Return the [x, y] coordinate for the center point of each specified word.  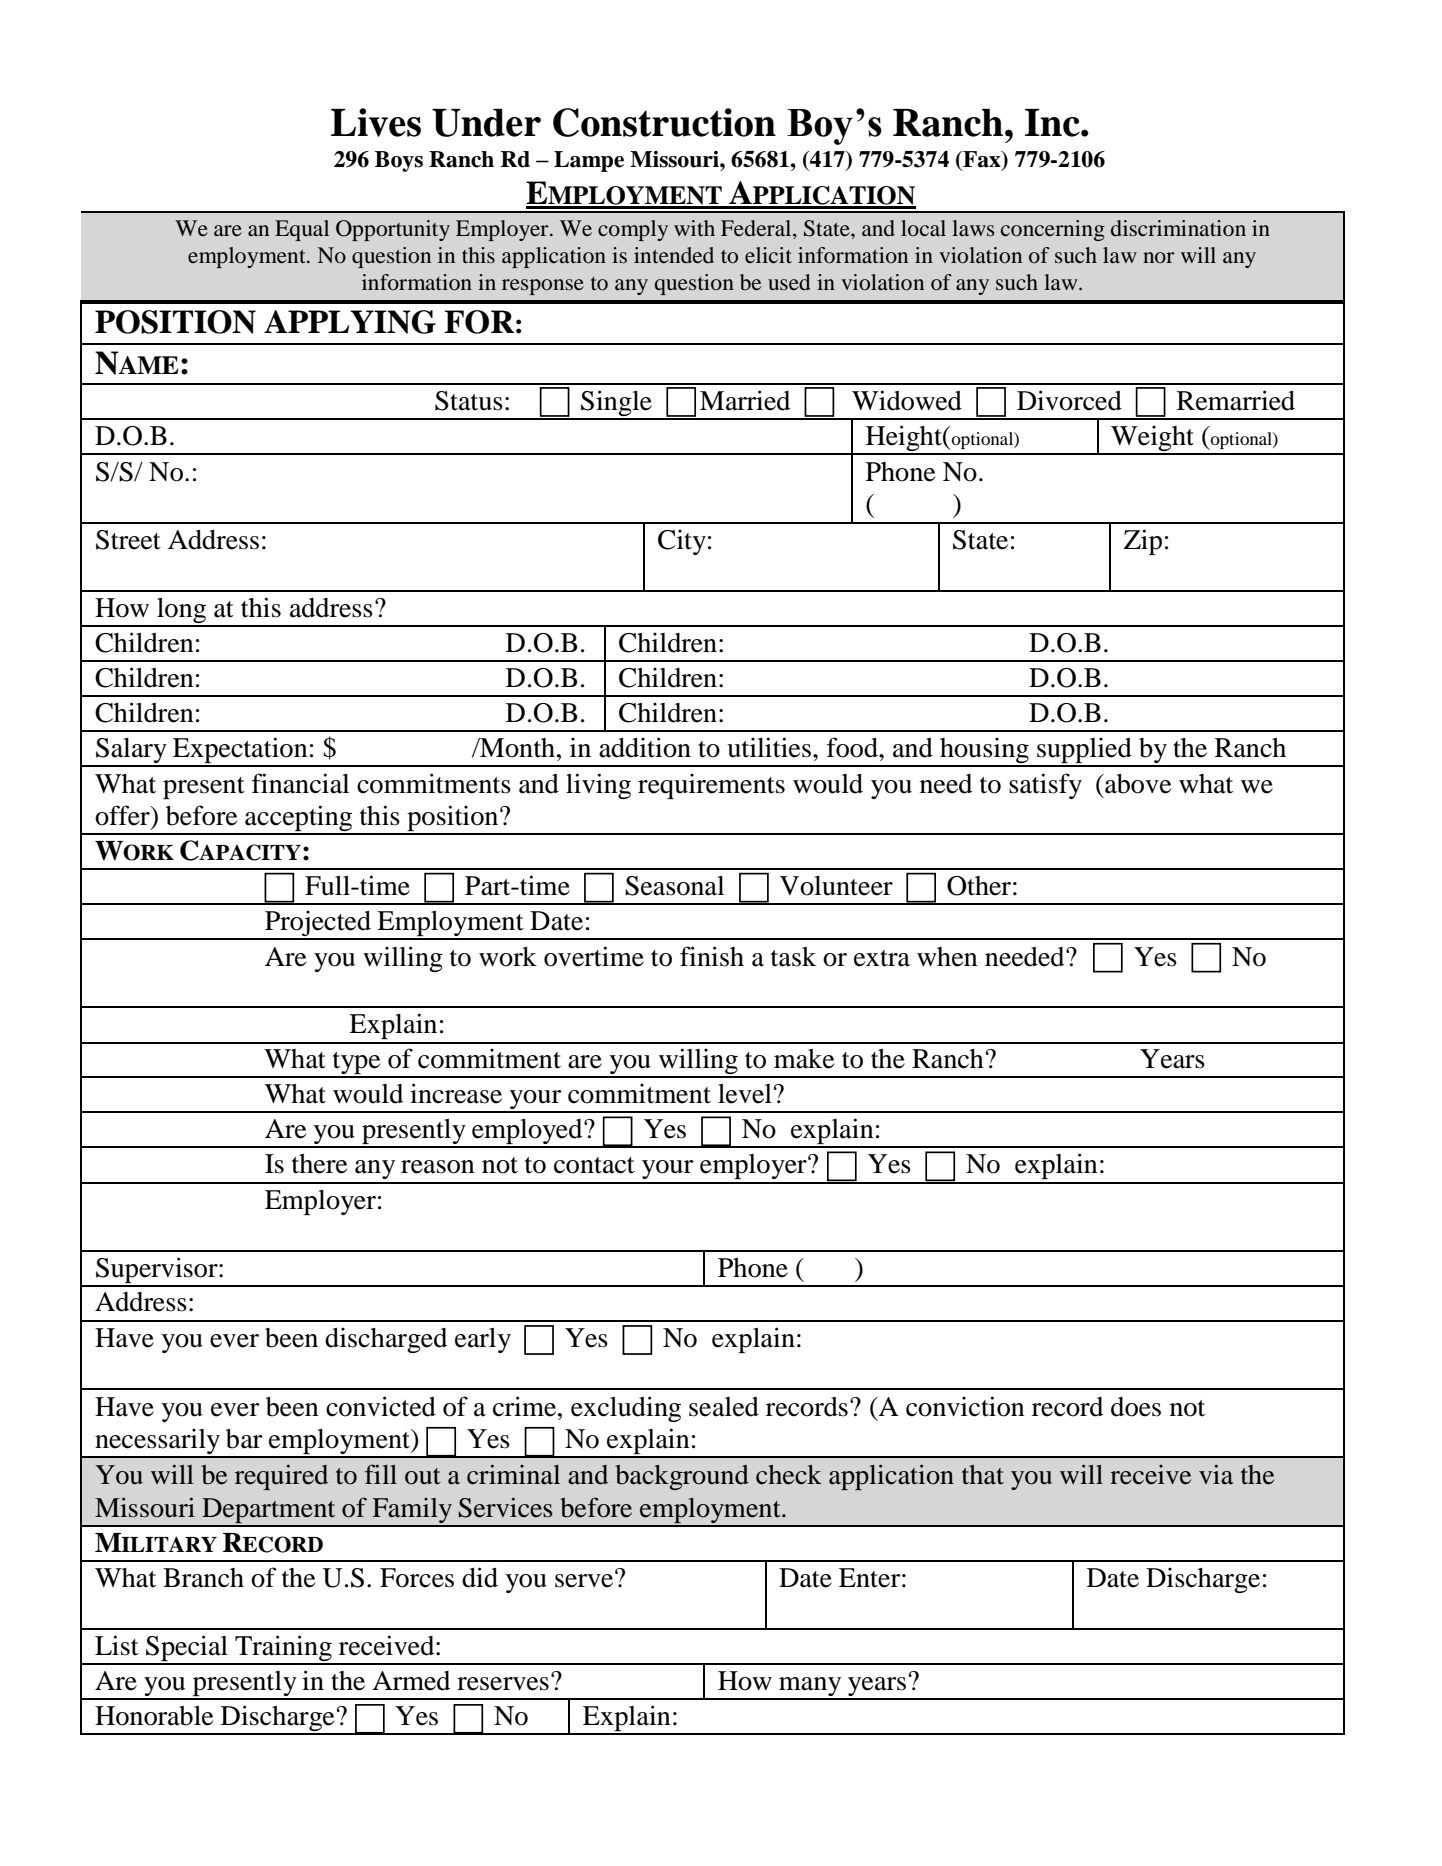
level [745, 1094]
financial [300, 783]
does [1136, 1407]
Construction [664, 122]
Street [128, 540]
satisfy [1045, 786]
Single [616, 404]
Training [283, 1649]
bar [244, 1439]
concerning [1053, 230]
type [356, 1064]
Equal [302, 230]
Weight [1153, 439]
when [947, 957]
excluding [626, 1409]
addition [645, 747]
